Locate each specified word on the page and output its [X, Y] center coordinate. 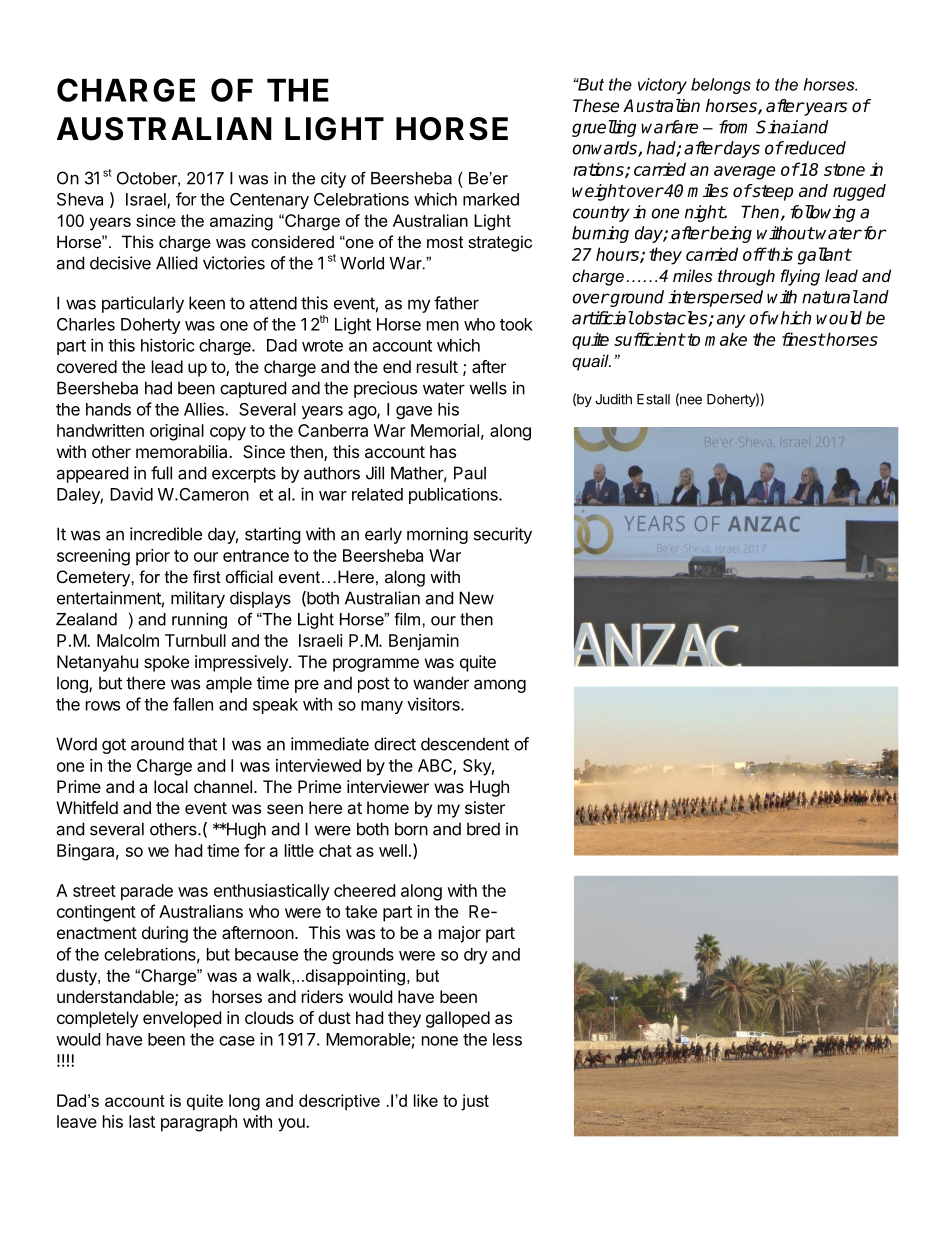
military [198, 599]
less [507, 1039]
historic [168, 345]
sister [485, 807]
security [503, 535]
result [437, 366]
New [476, 598]
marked [491, 199]
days [741, 149]
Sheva [80, 199]
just [475, 1102]
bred [483, 829]
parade [147, 892]
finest [803, 339]
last [142, 1121]
